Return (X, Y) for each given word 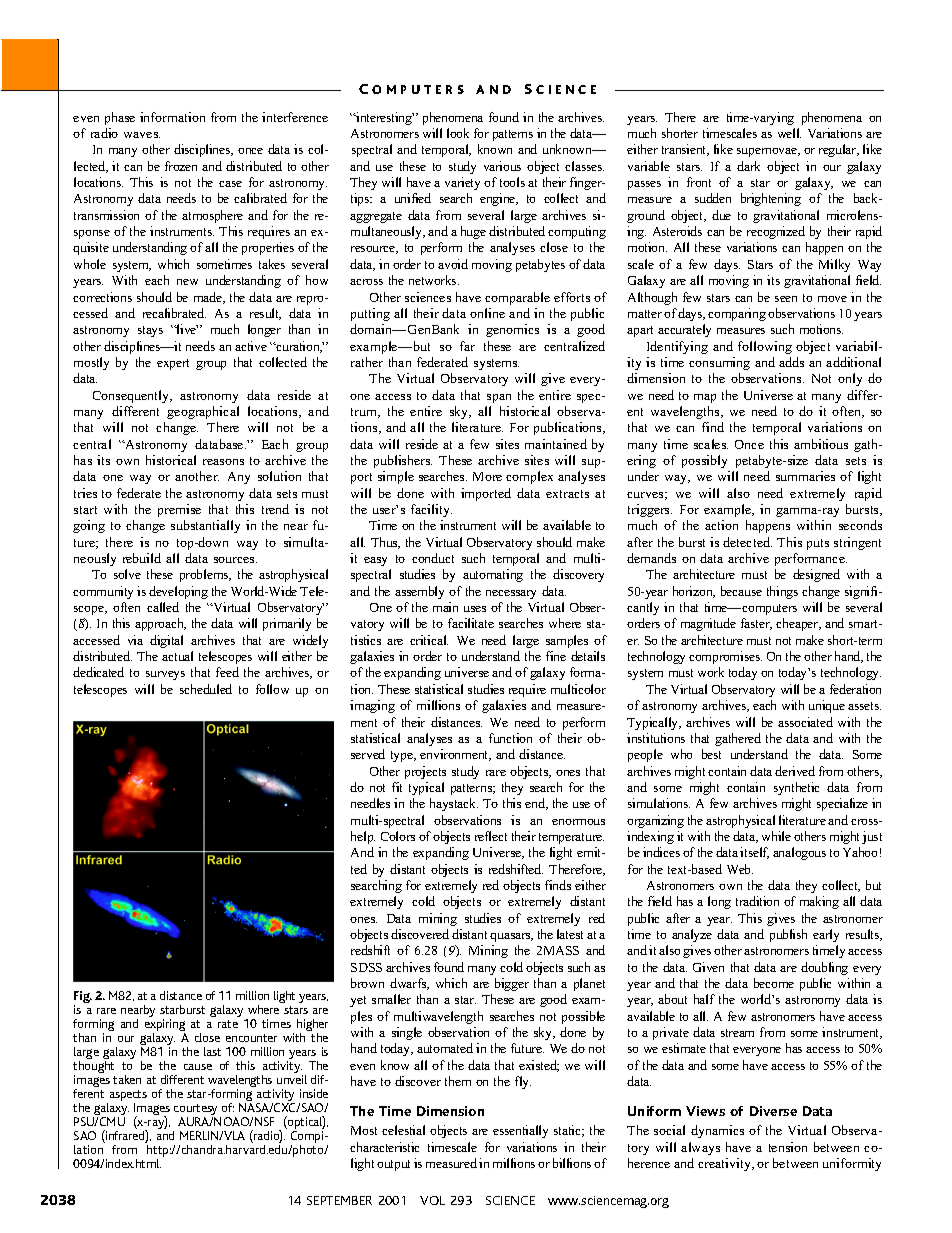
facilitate (471, 623)
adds (791, 362)
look (458, 133)
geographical (203, 412)
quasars (511, 937)
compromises (725, 657)
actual (177, 656)
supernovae (768, 152)
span (499, 398)
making (819, 902)
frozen (181, 166)
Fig (83, 998)
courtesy (197, 1111)
